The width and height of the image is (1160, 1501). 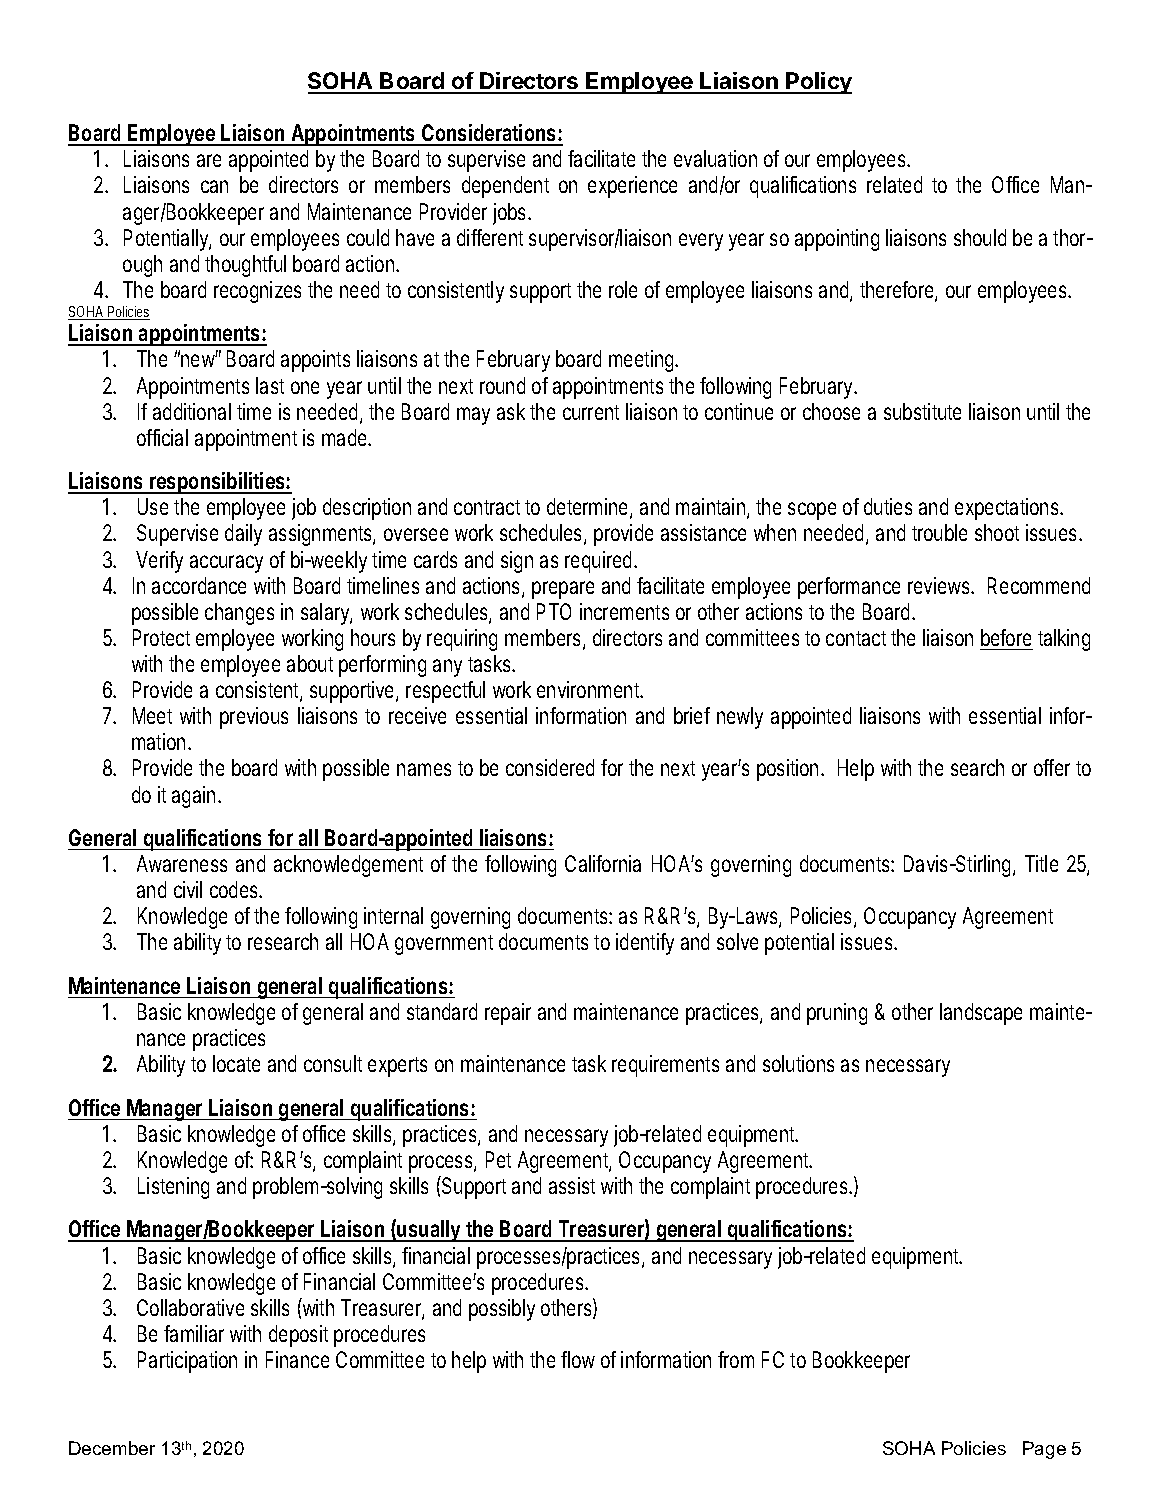 I want to click on experience, so click(x=632, y=187).
